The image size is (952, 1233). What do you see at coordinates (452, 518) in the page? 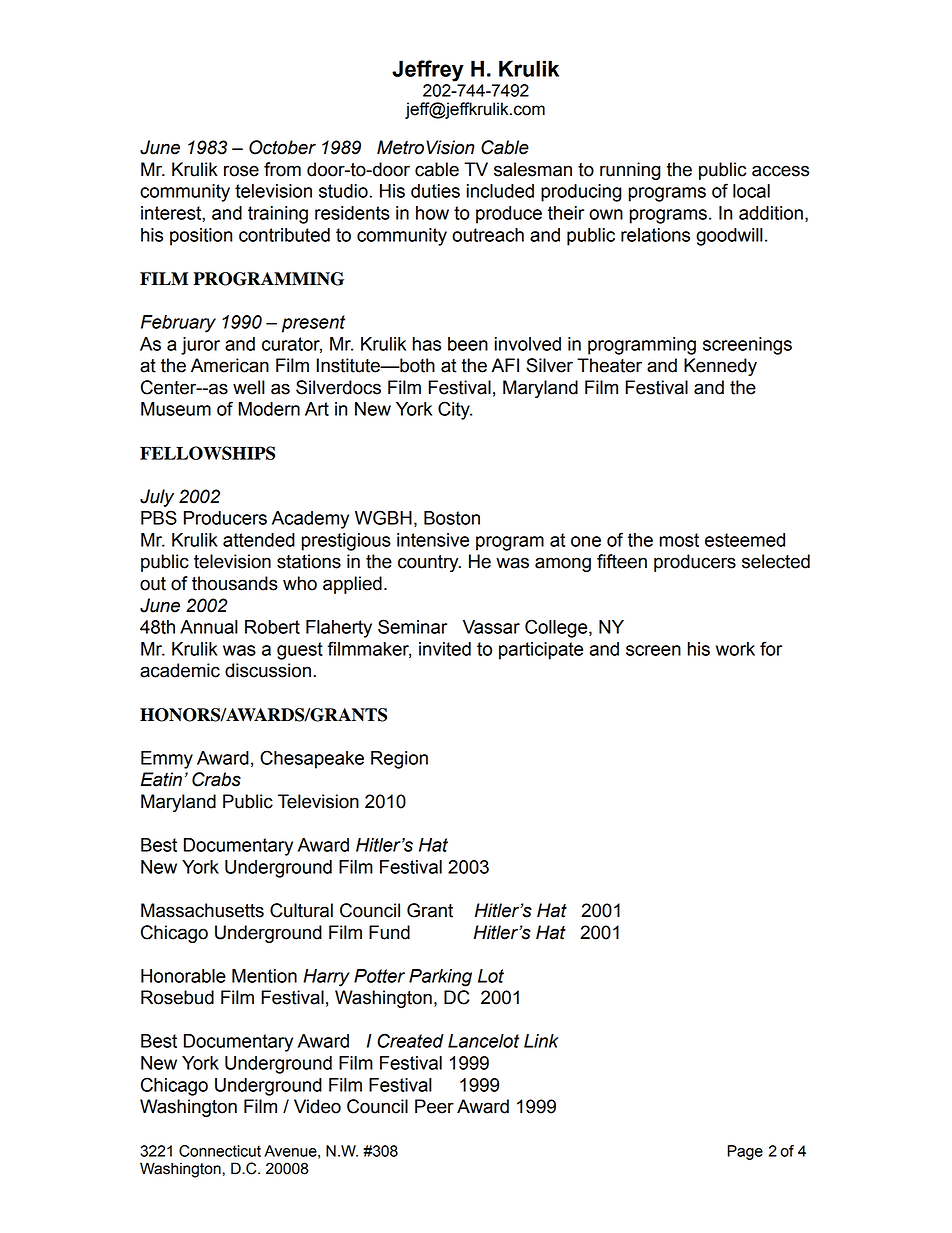
I see `Boston` at bounding box center [452, 518].
